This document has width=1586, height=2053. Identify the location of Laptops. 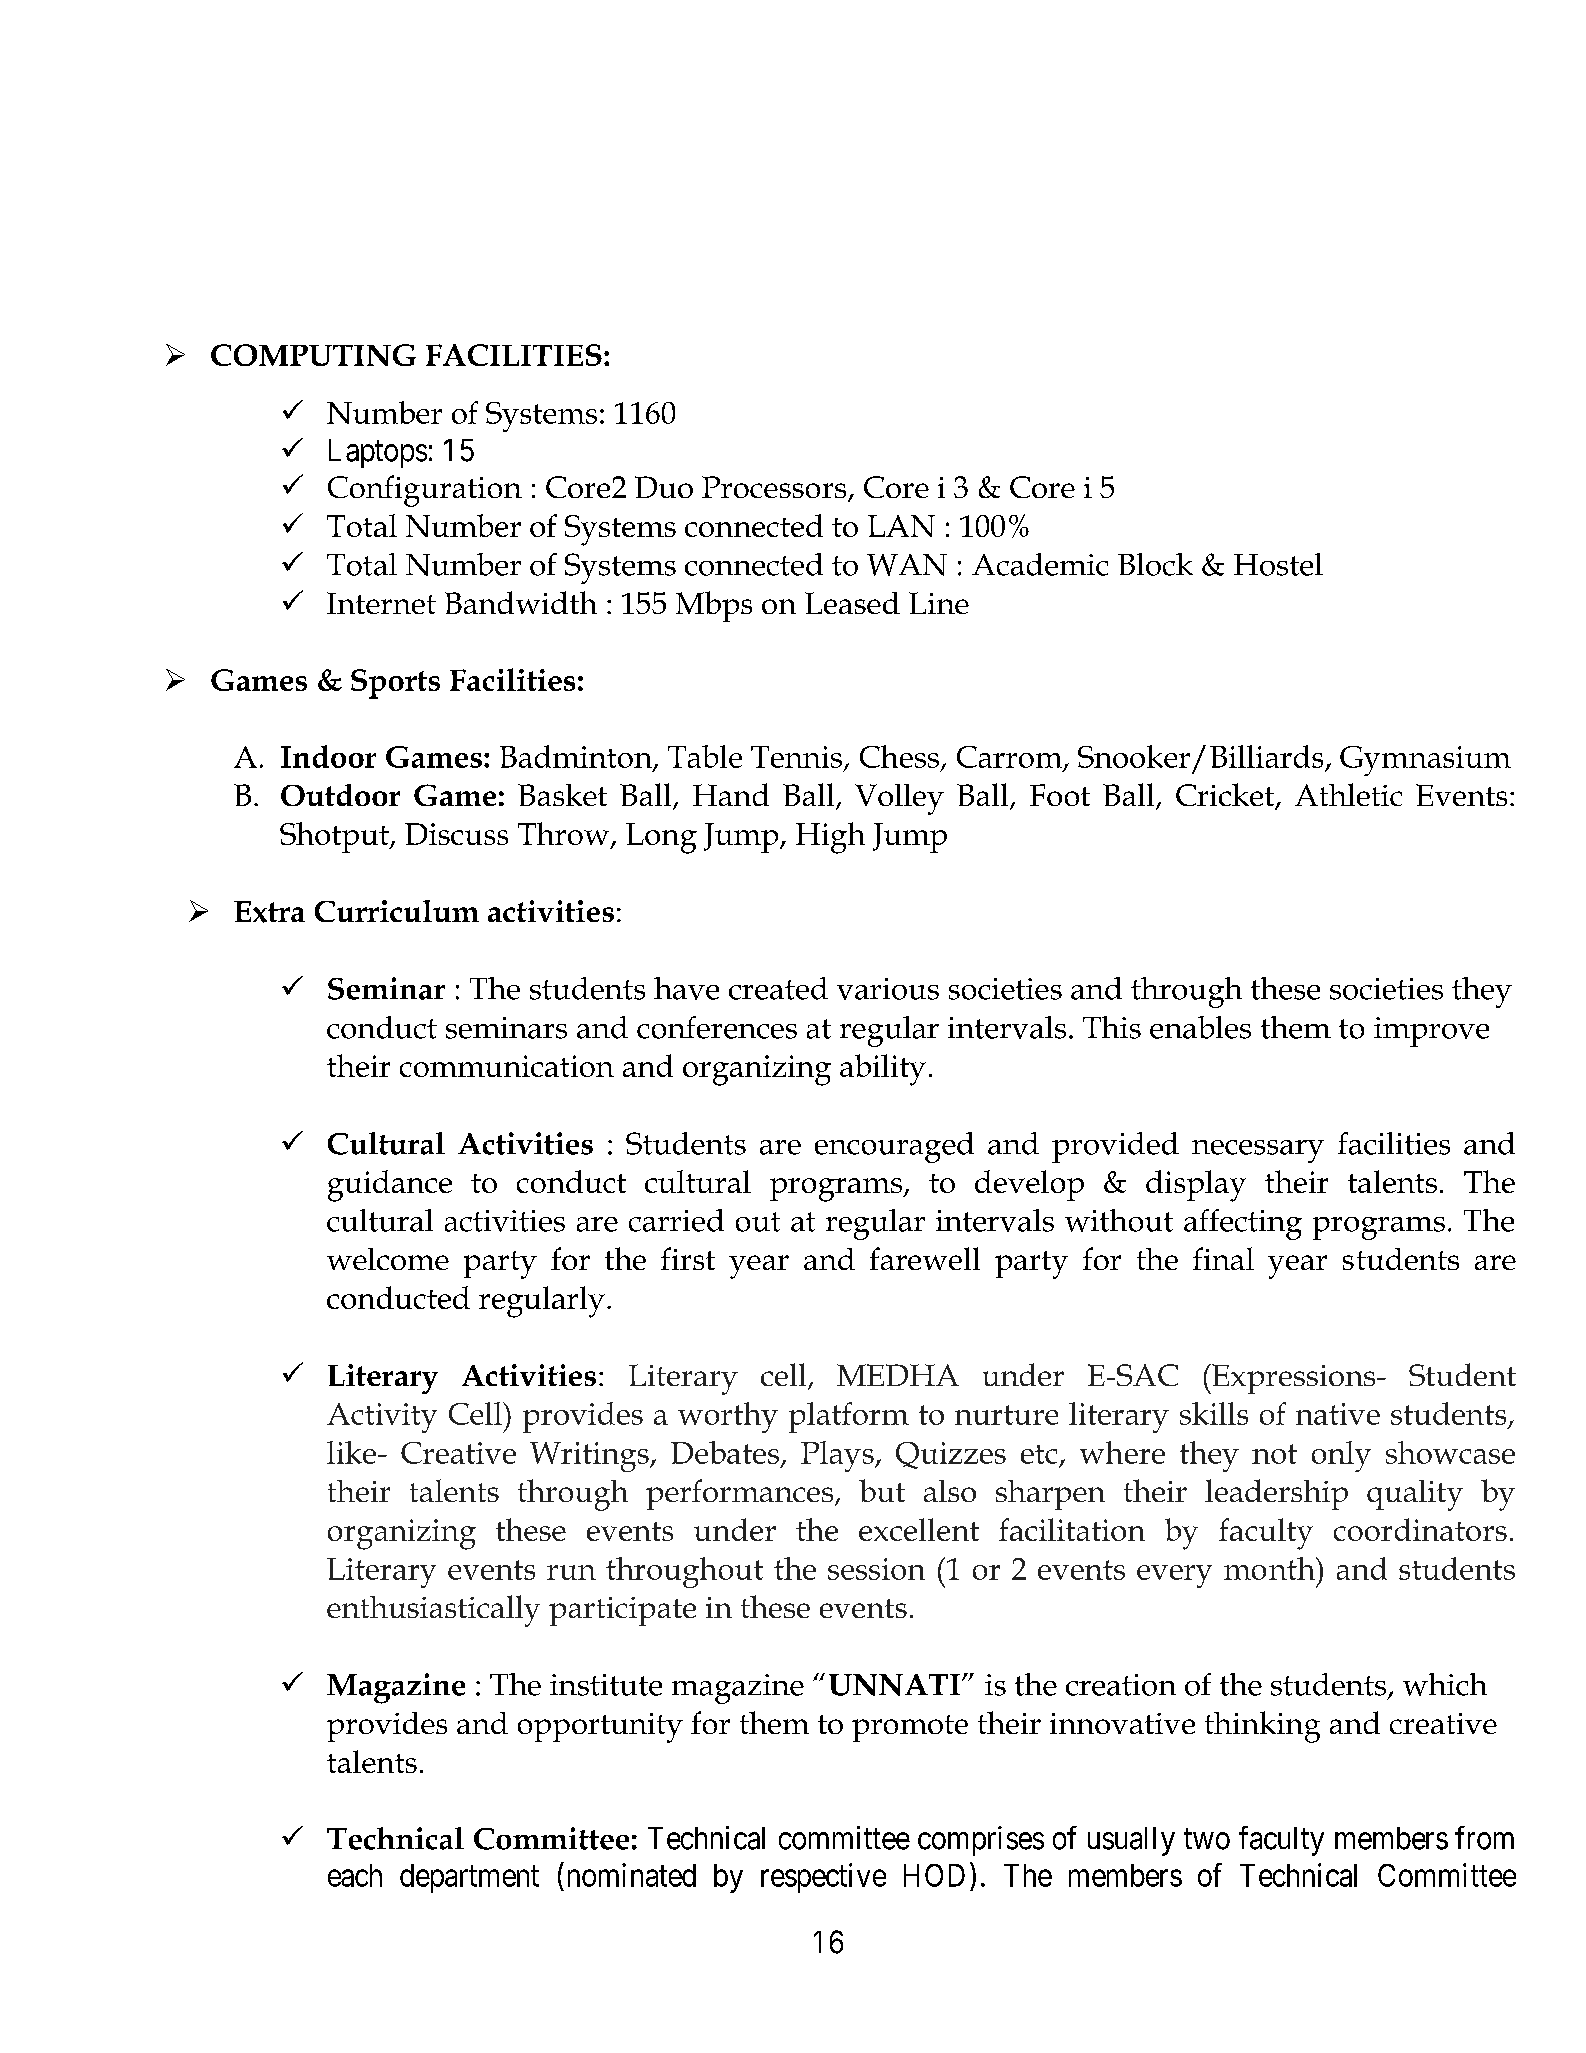
(378, 453).
